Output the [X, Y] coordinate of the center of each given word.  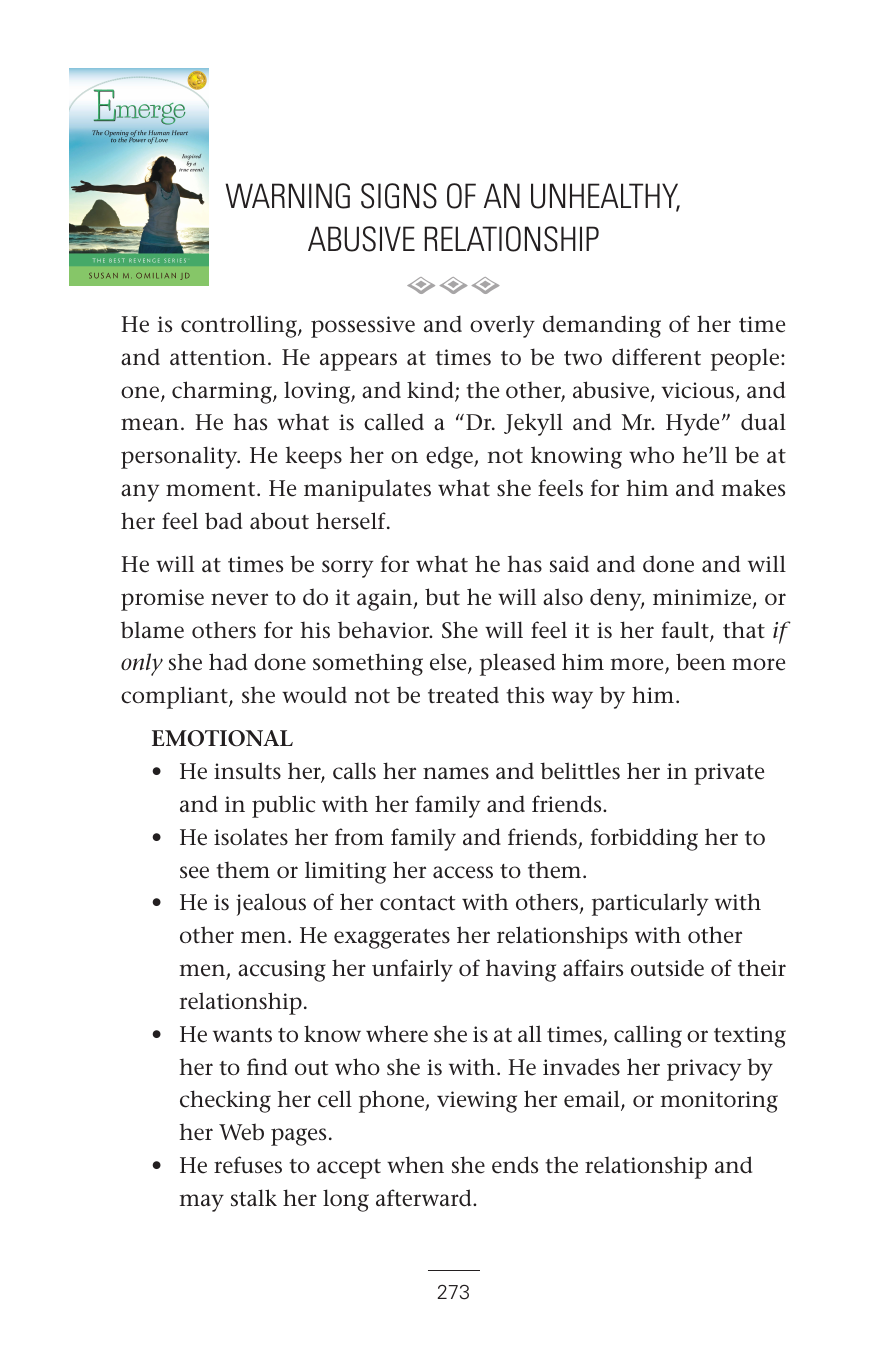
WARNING [287, 196]
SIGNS [399, 196]
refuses [248, 1165]
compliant [175, 697]
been [701, 662]
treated [463, 695]
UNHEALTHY [605, 197]
